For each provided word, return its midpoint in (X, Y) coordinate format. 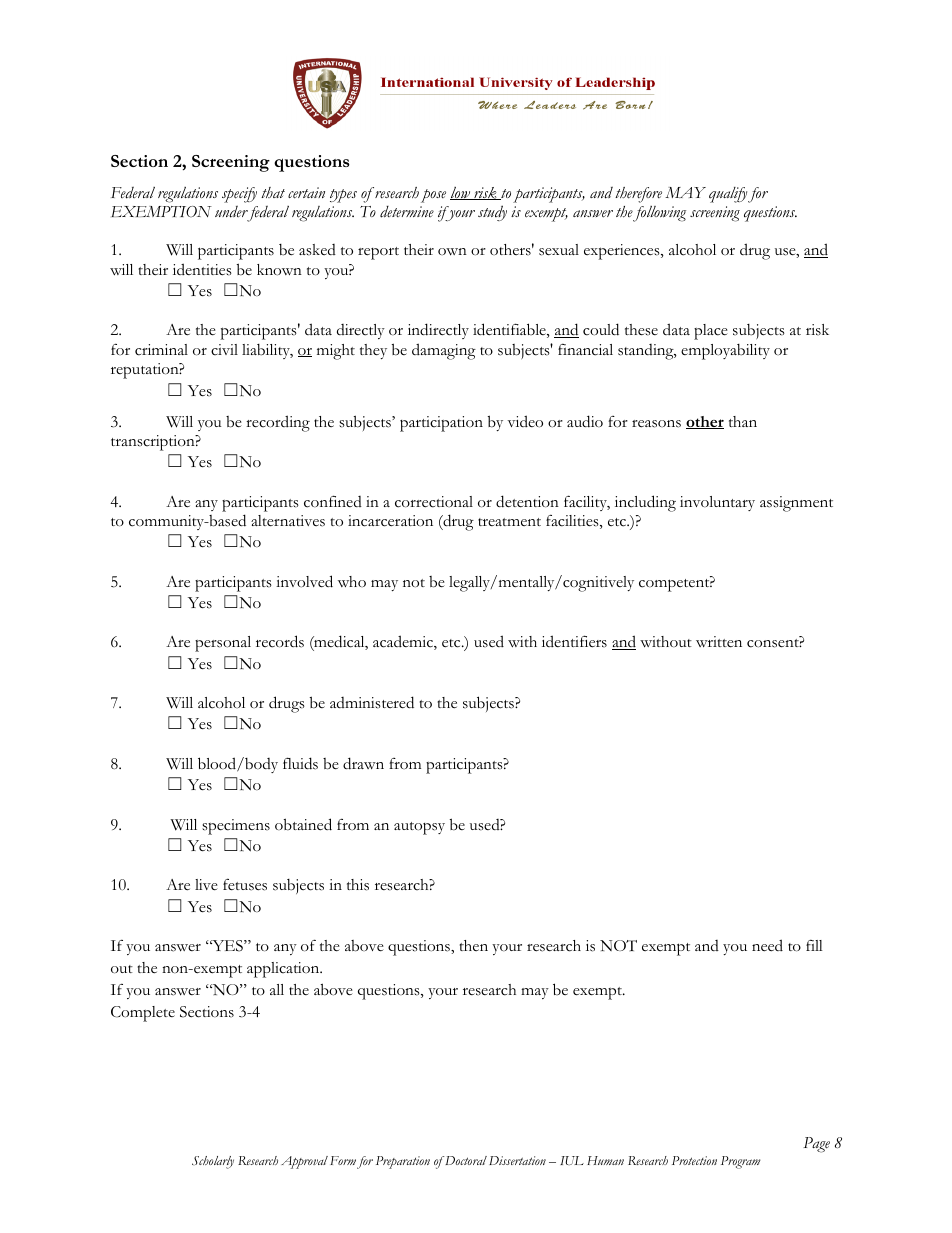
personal (223, 644)
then (474, 945)
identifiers (574, 641)
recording (278, 423)
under (231, 212)
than (743, 421)
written (719, 642)
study (492, 213)
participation (441, 424)
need (767, 945)
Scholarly (213, 1162)
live (206, 885)
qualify (728, 195)
